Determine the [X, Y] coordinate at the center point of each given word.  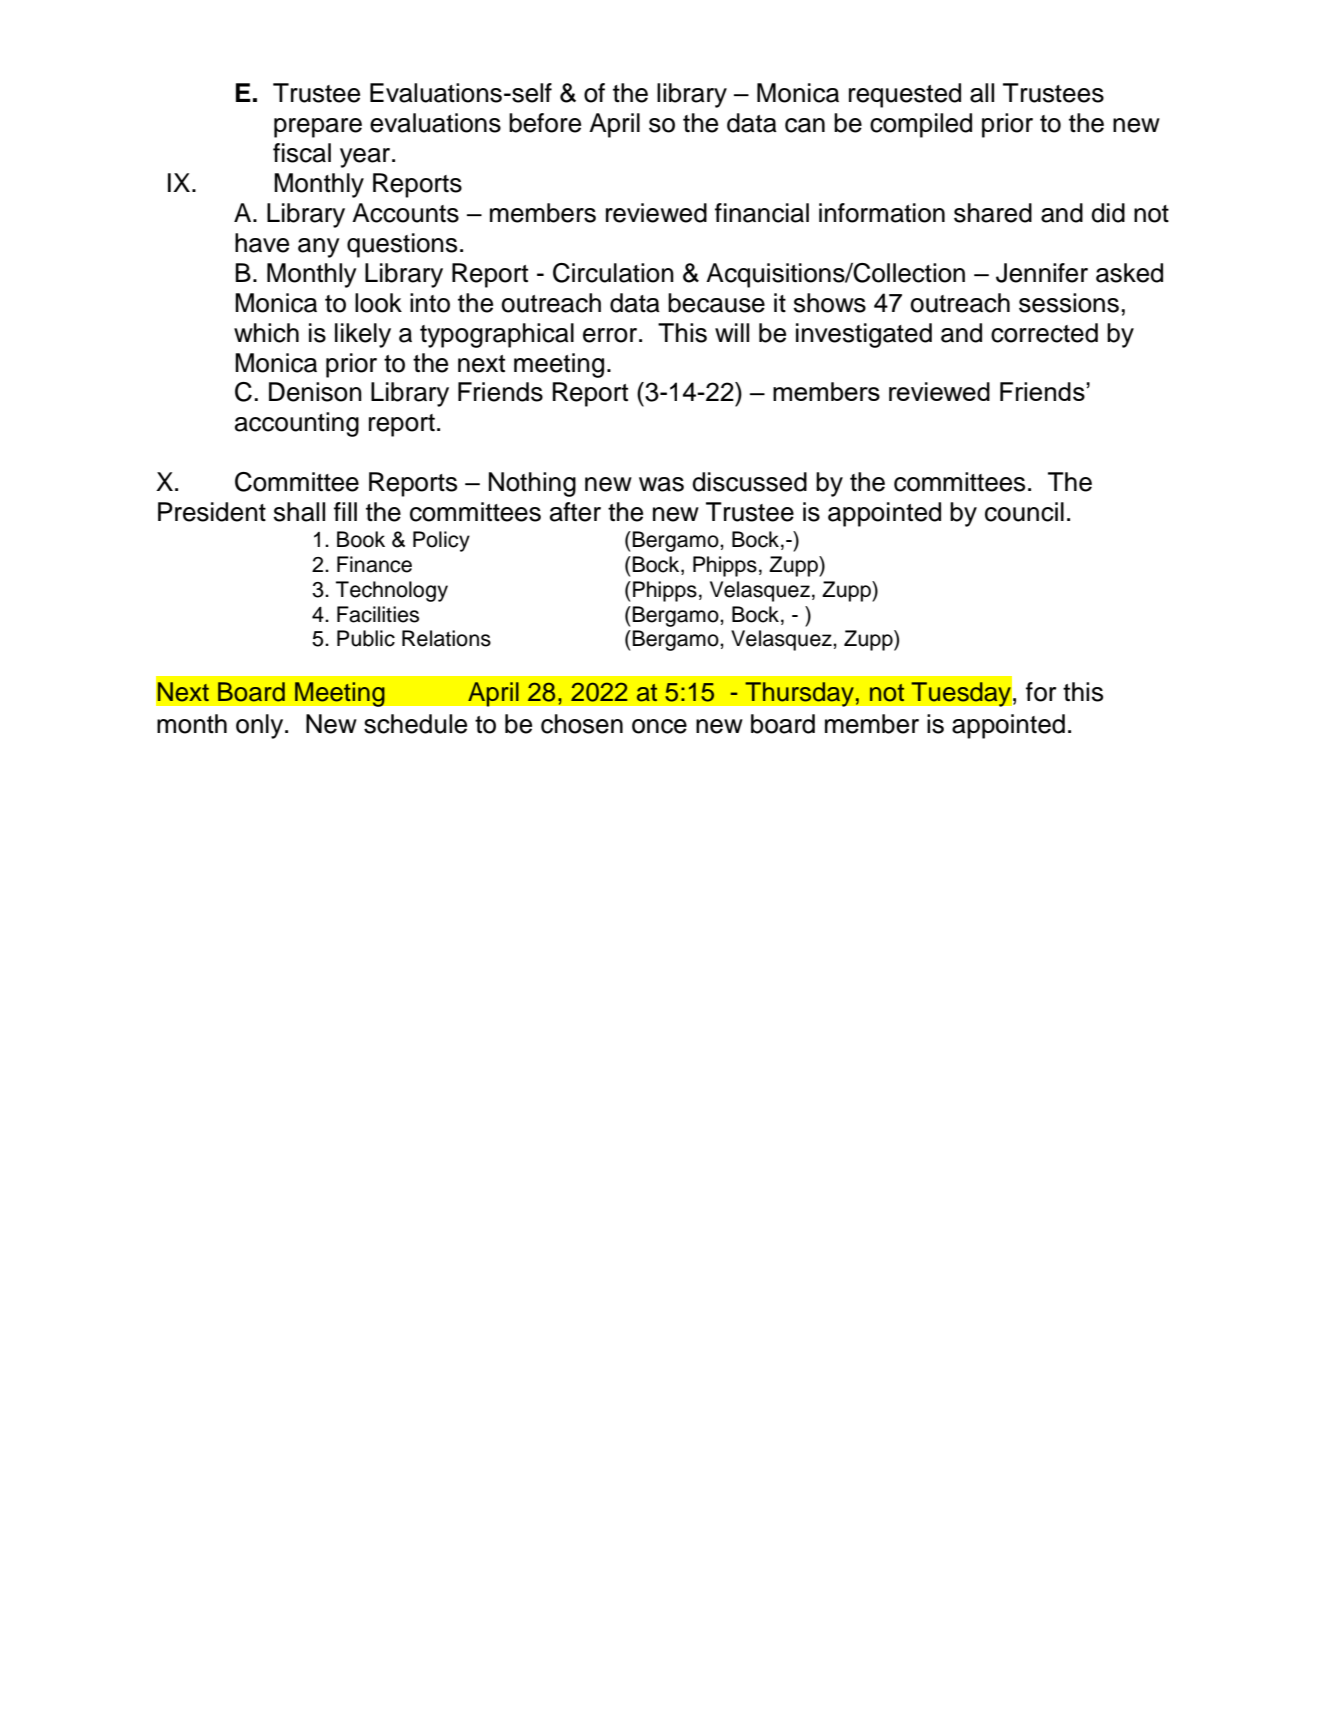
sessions [1069, 303]
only [261, 726]
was [661, 484]
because [716, 303]
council [1024, 512]
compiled [921, 125]
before [545, 123]
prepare [318, 128]
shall [299, 512]
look [378, 303]
